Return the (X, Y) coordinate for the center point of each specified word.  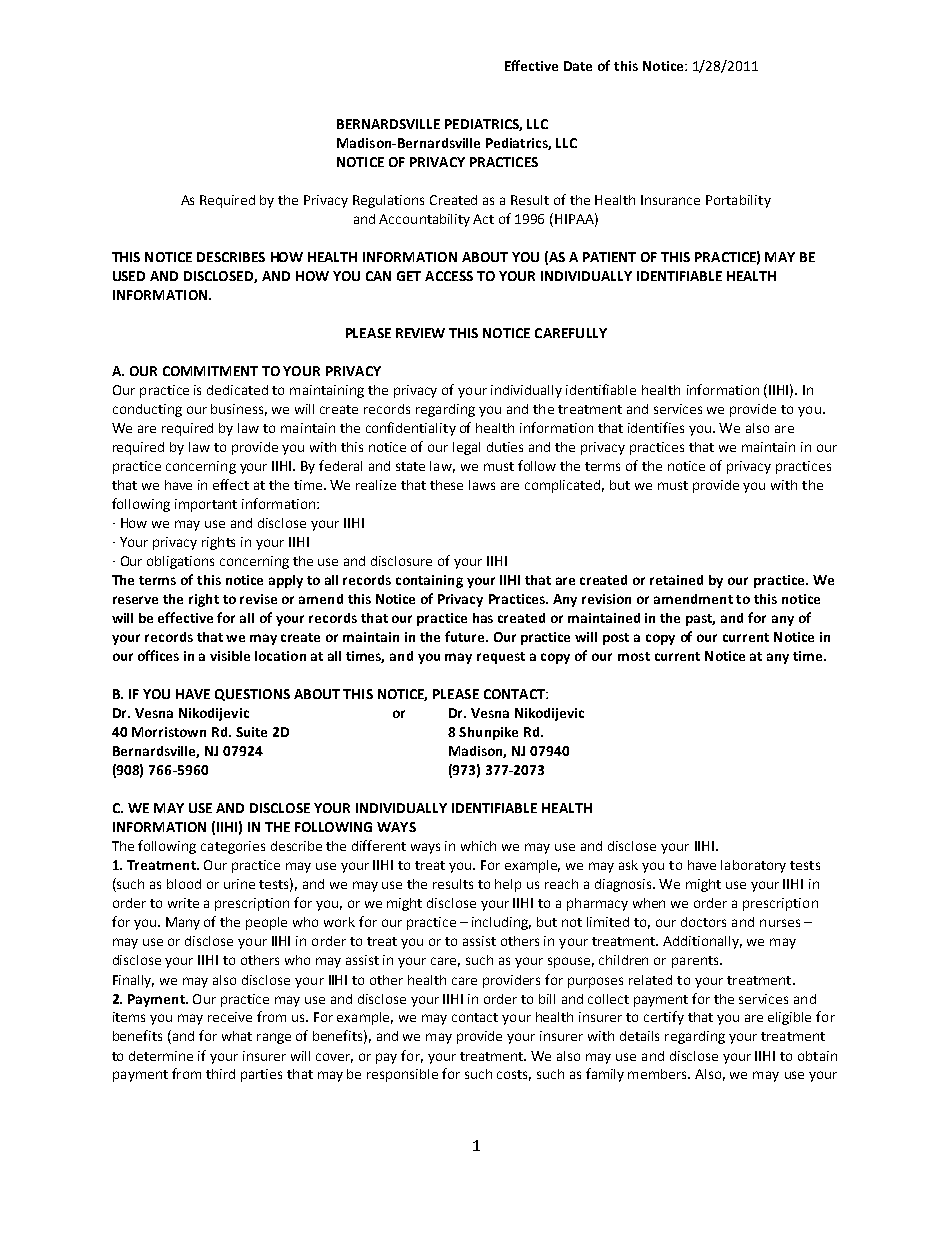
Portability (738, 201)
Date (578, 66)
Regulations (388, 201)
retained (676, 580)
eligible (789, 1018)
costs (514, 1075)
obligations (180, 562)
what (237, 1036)
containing (429, 581)
